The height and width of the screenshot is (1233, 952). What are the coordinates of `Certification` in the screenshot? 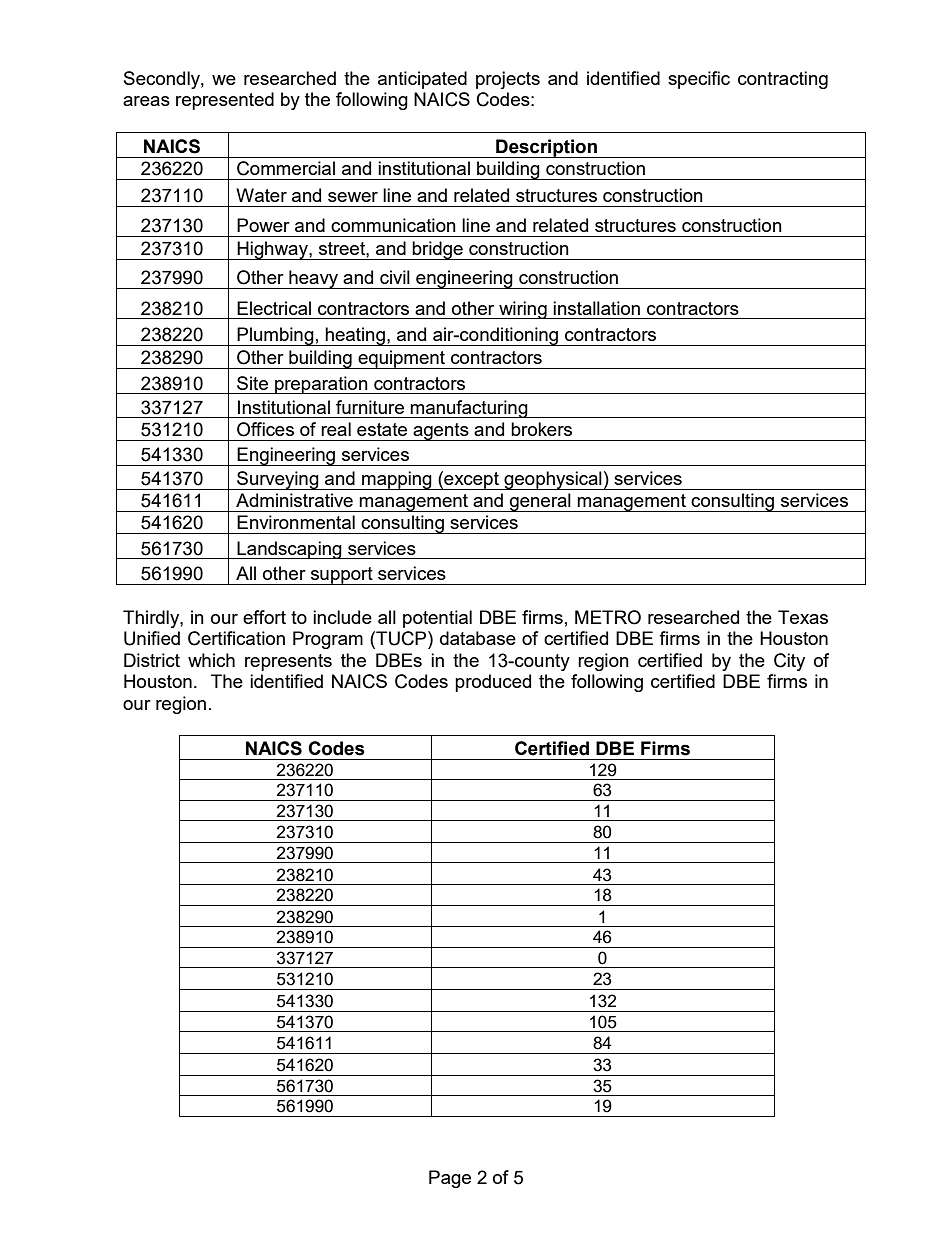 It's located at (236, 638).
